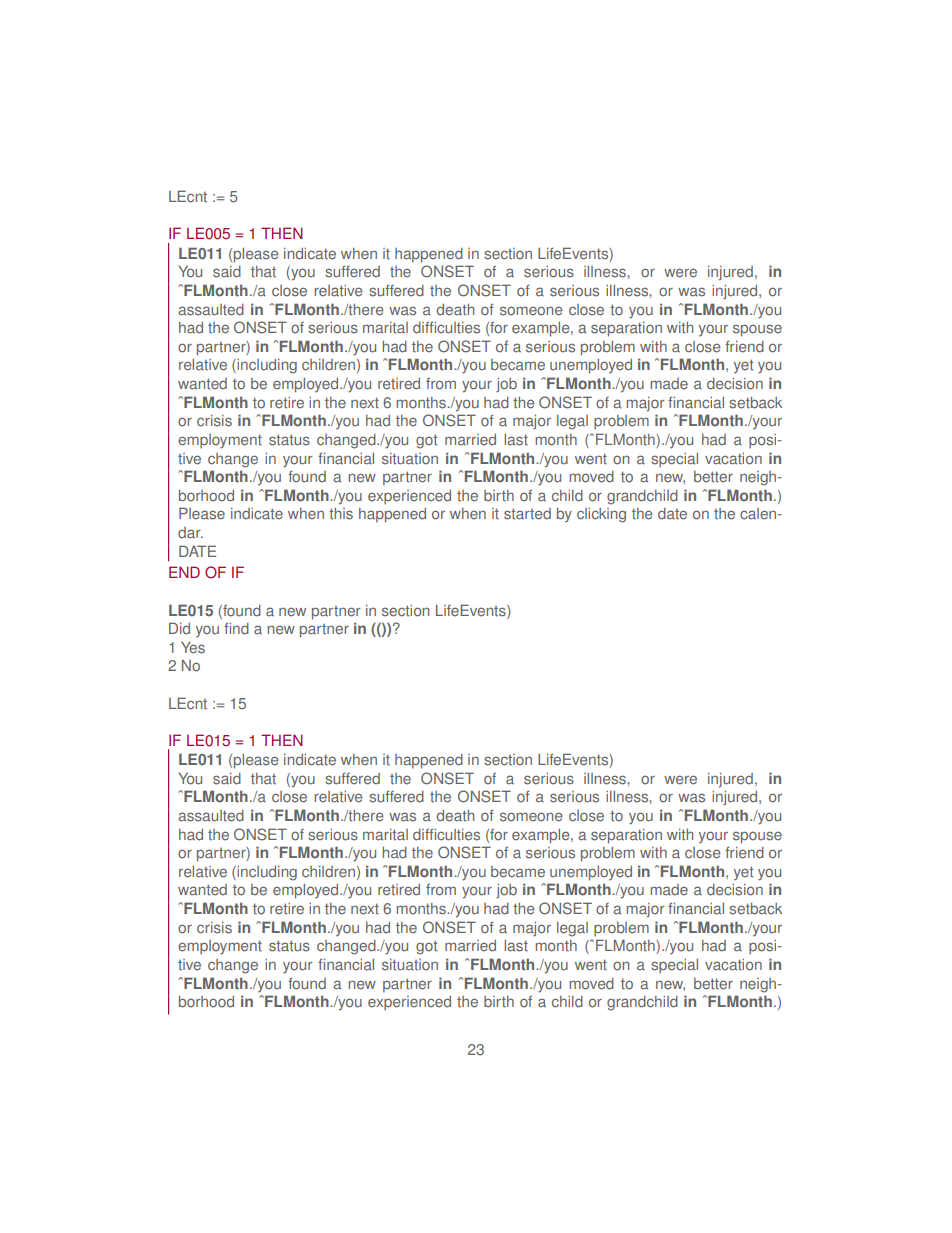  Describe the element at coordinates (527, 514) in the image. I see `started` at that location.
